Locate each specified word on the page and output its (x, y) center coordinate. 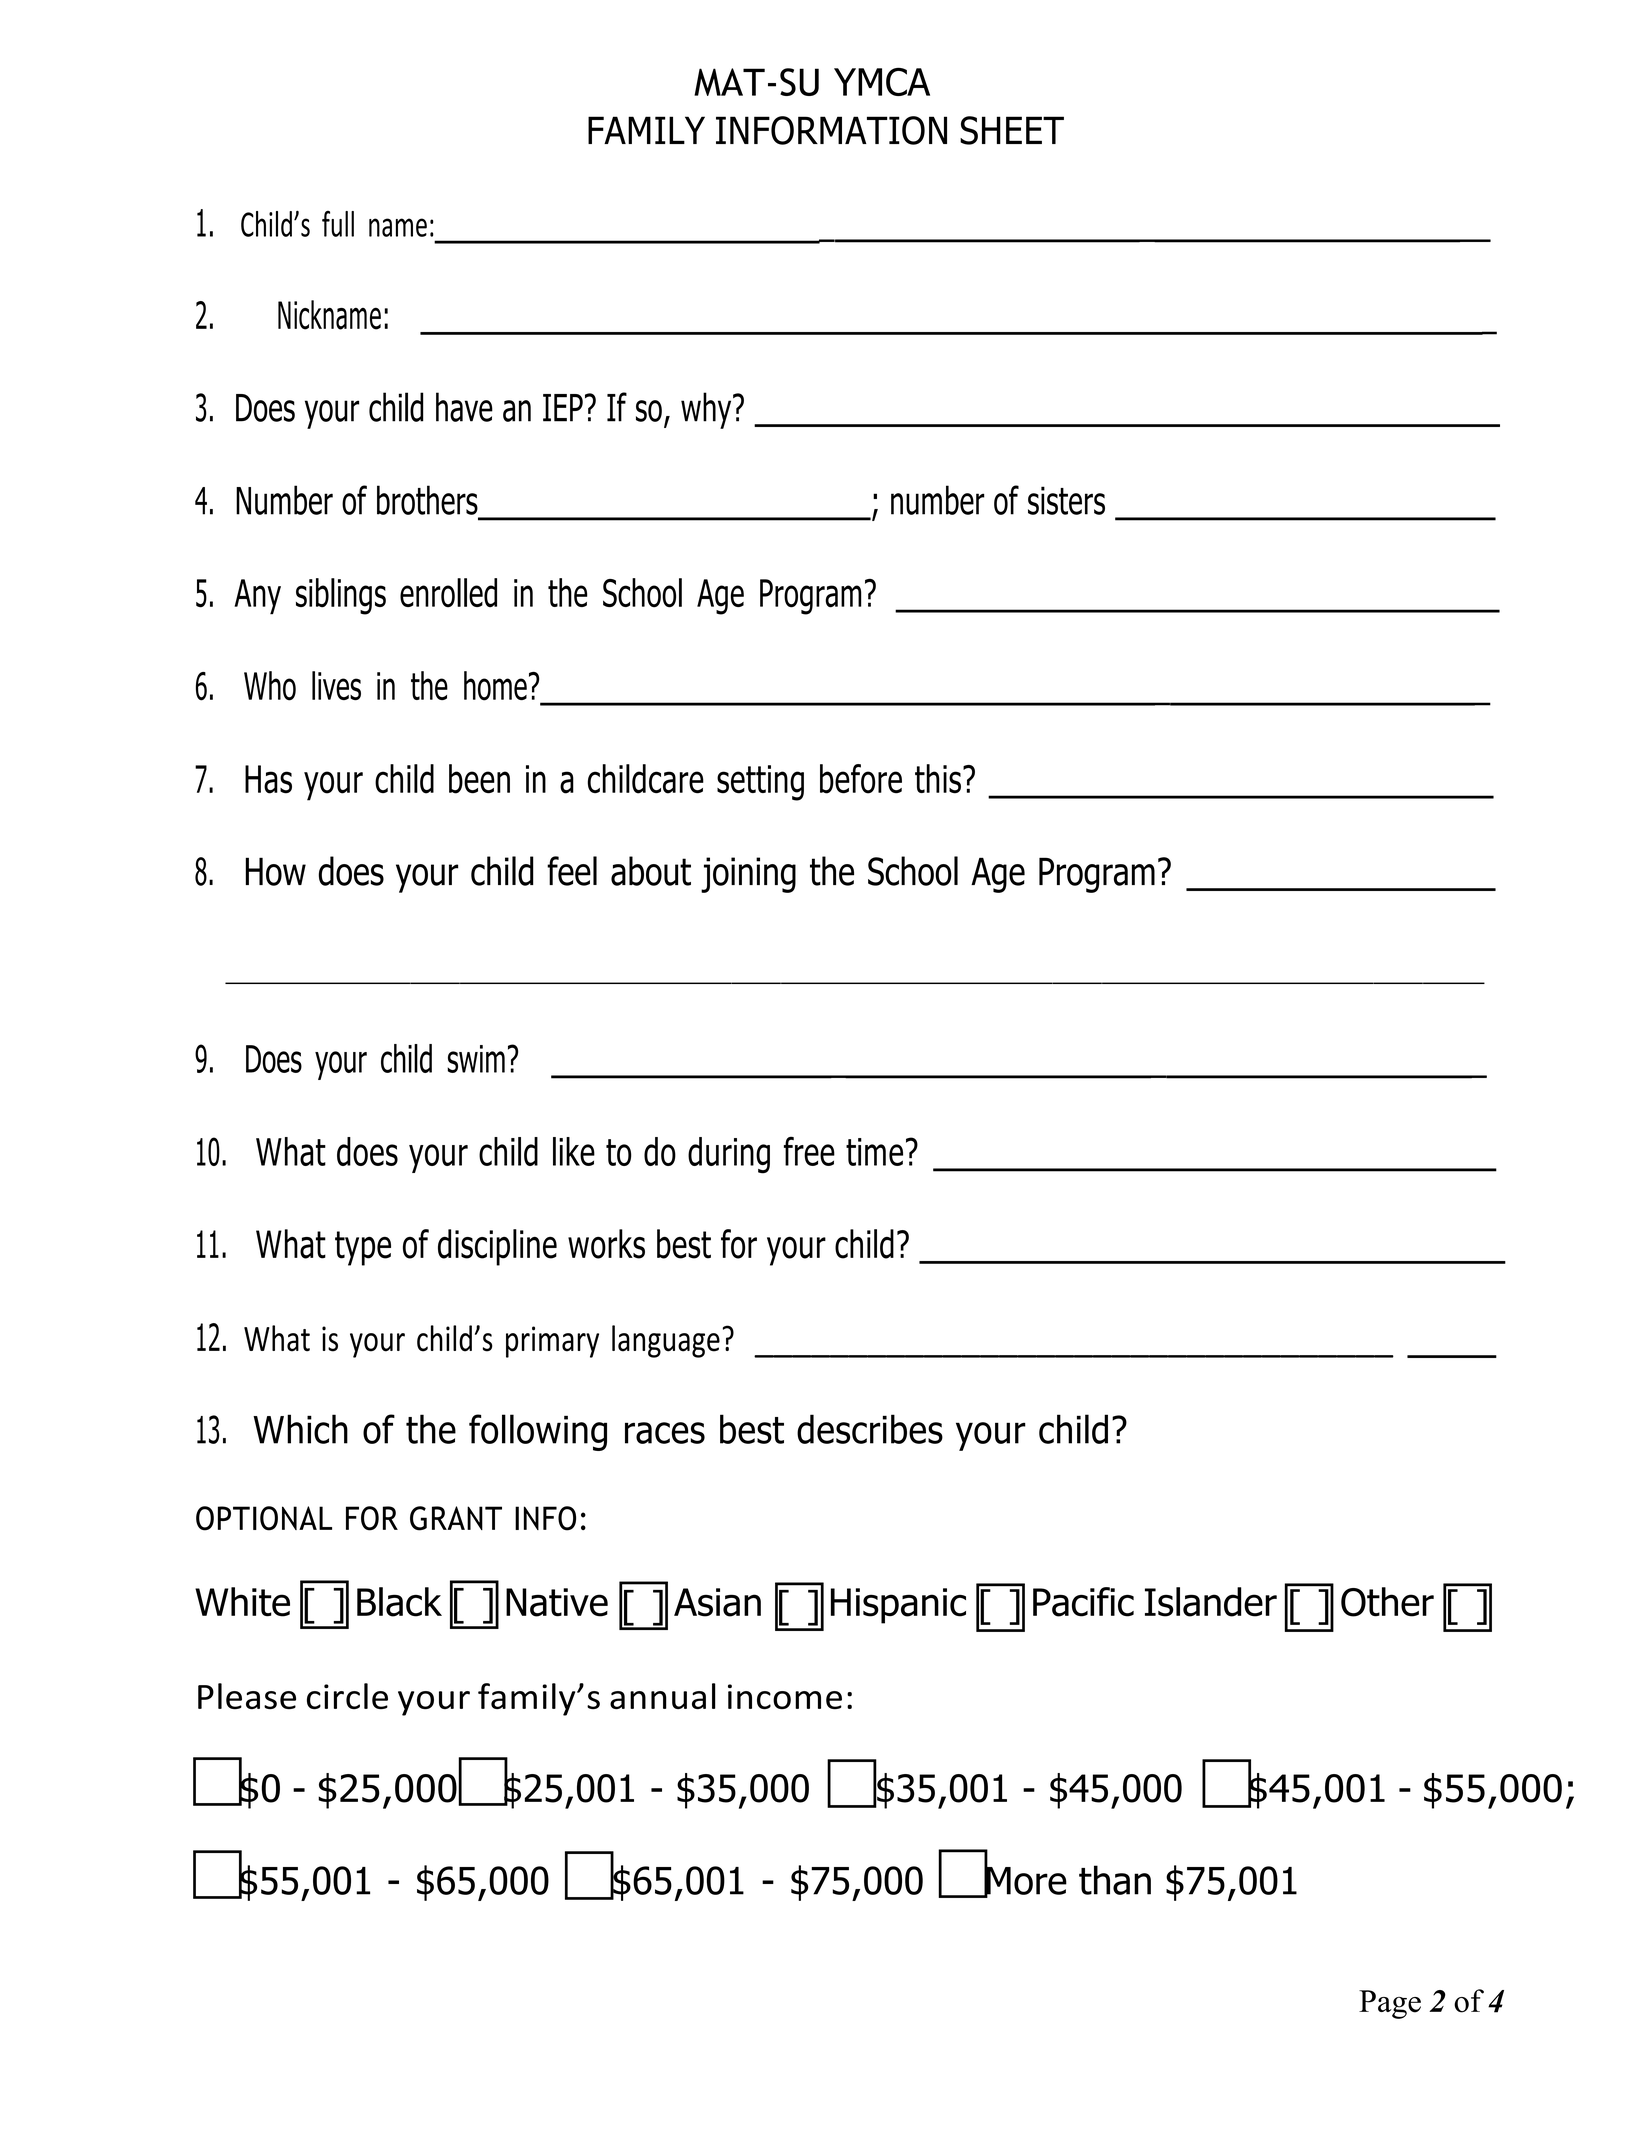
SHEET (1012, 130)
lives (336, 685)
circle (347, 1696)
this (938, 779)
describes (870, 1429)
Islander (1211, 1602)
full (338, 224)
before (861, 779)
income (785, 1696)
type (363, 1248)
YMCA (882, 82)
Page (1390, 2004)
